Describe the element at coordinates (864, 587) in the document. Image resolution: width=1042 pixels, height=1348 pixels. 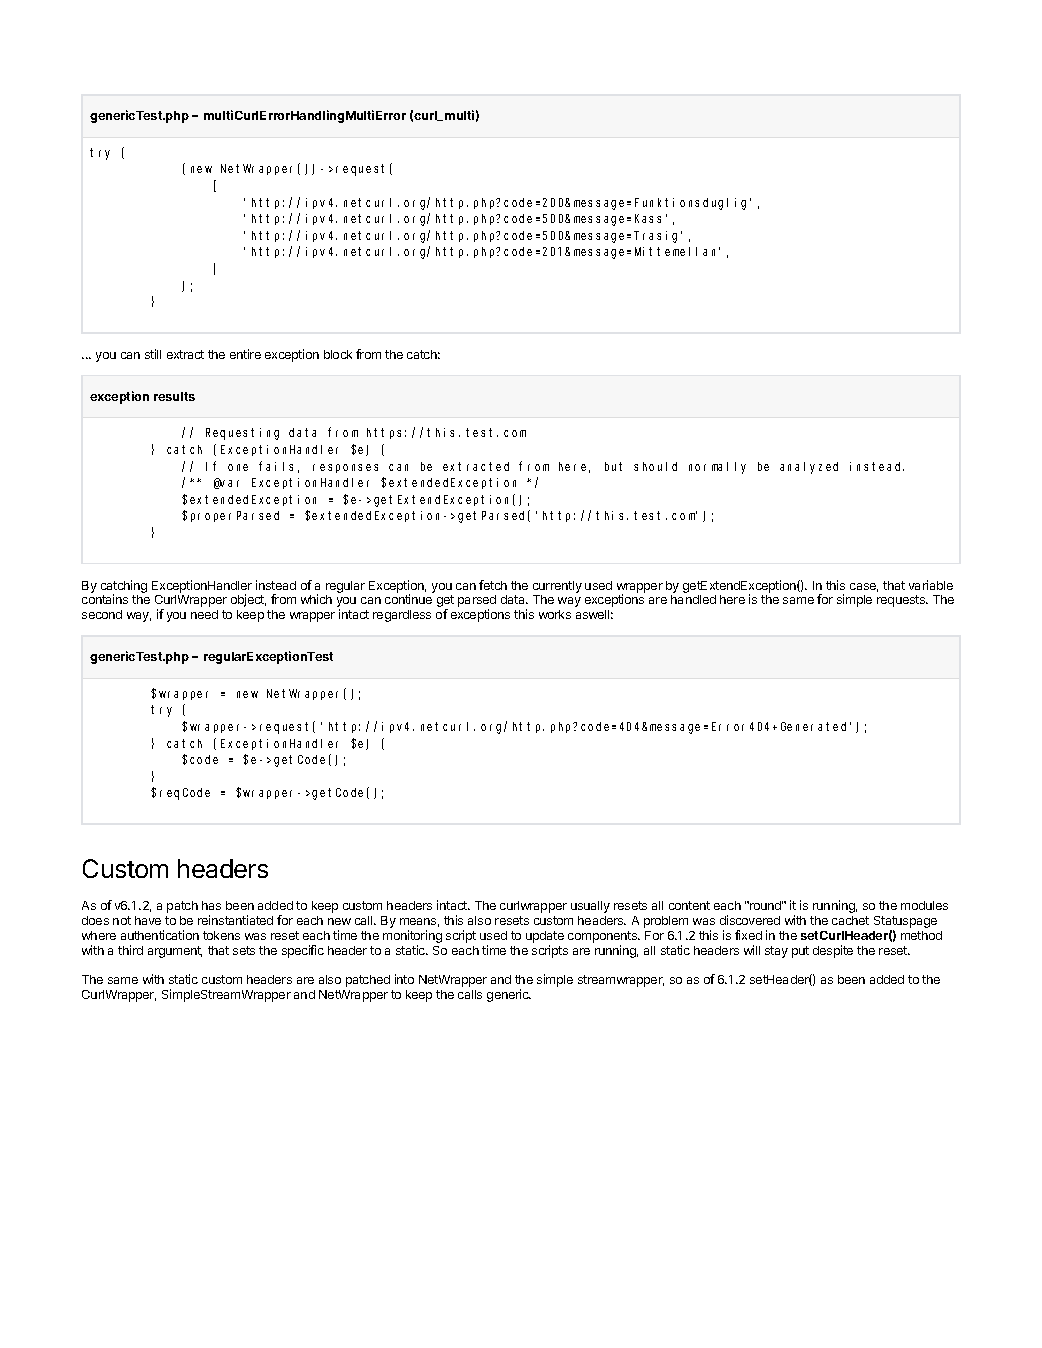
I see `case` at that location.
